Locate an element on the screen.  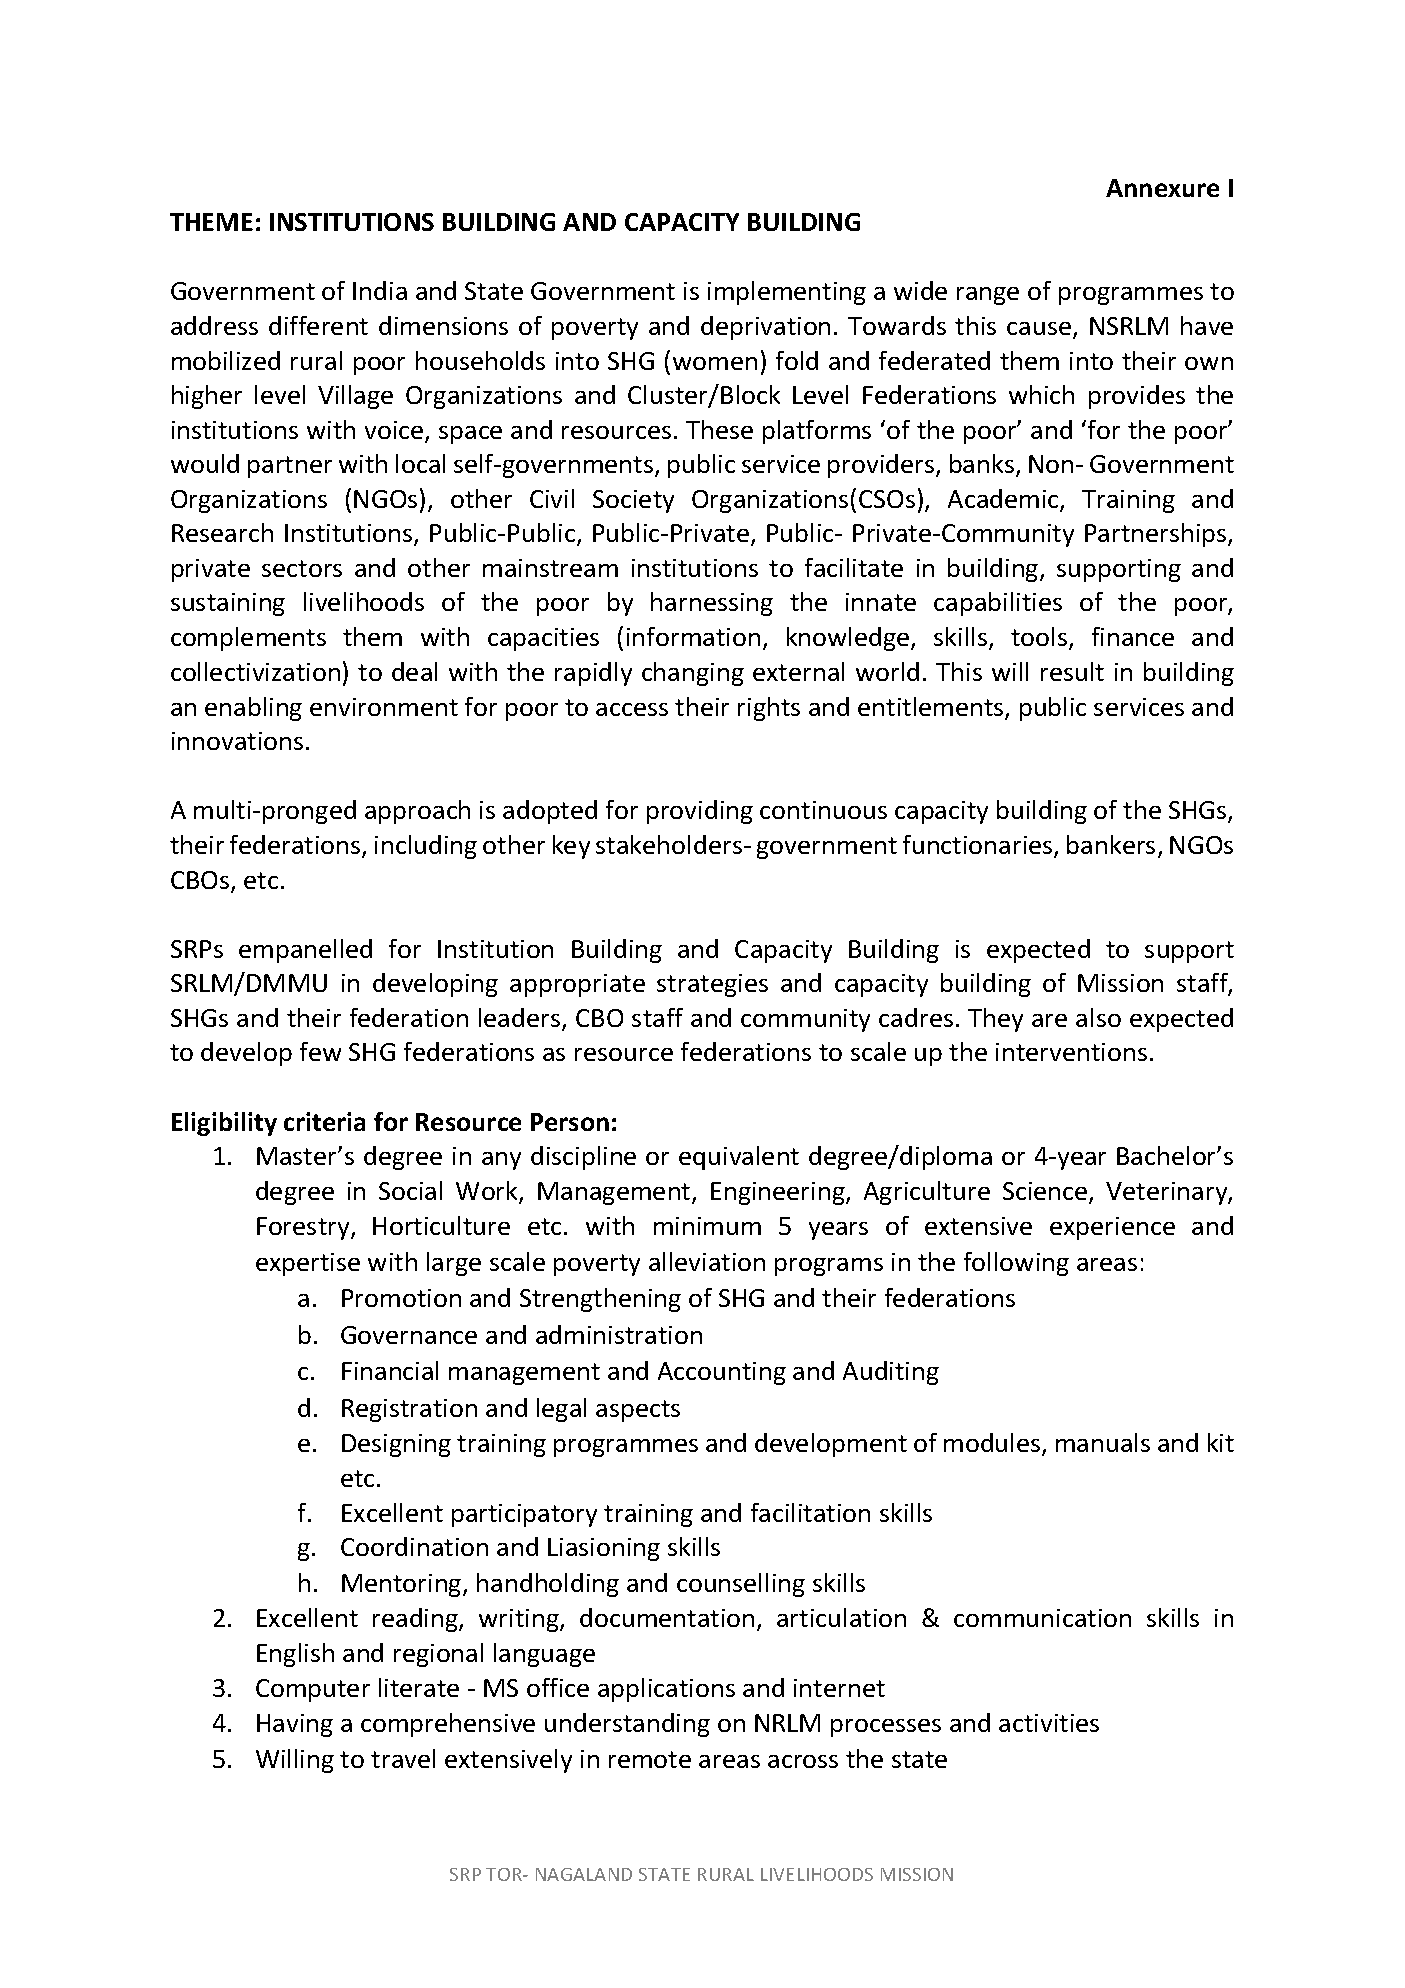
providing is located at coordinates (700, 812).
